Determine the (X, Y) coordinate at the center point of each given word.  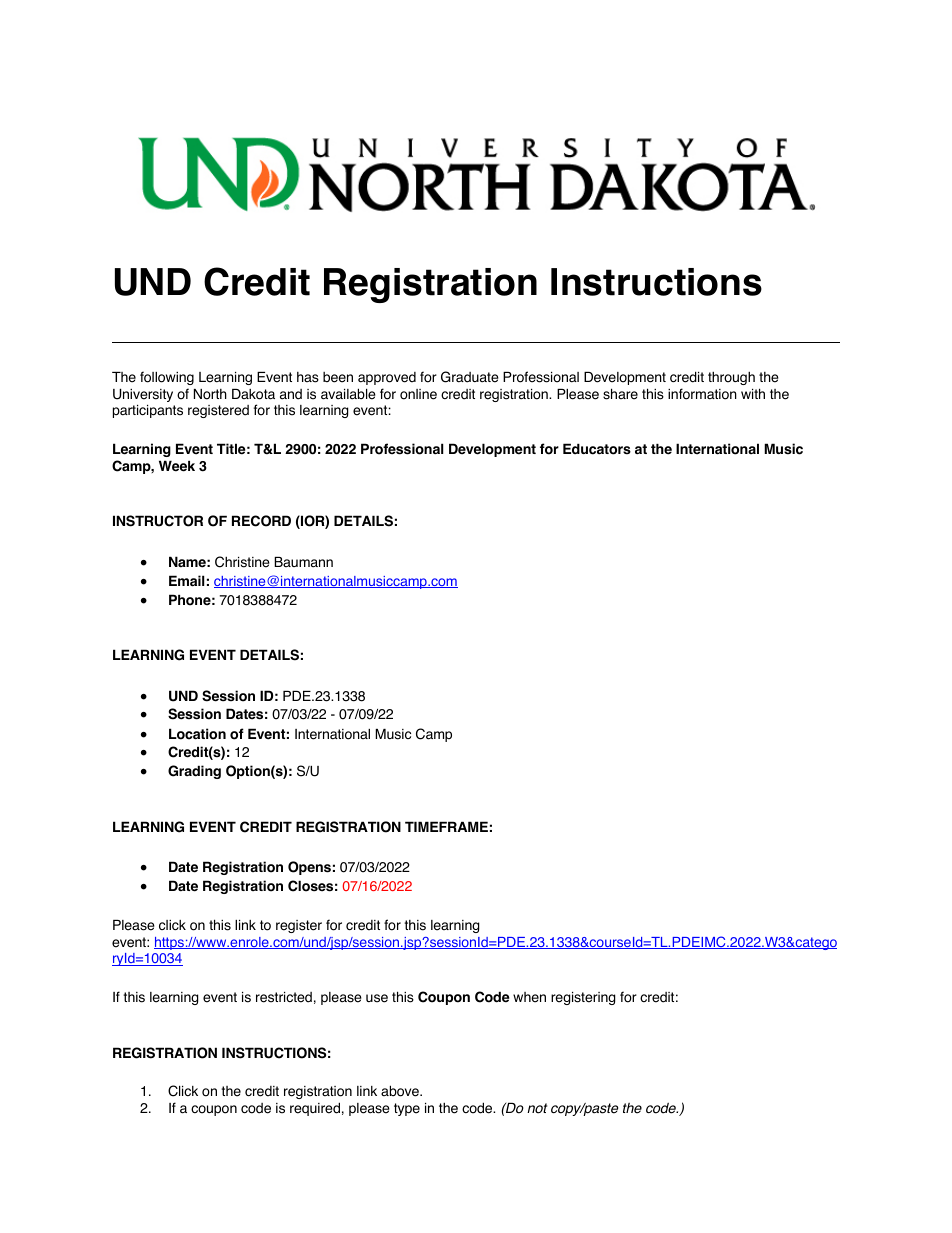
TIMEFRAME (446, 826)
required (315, 1109)
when (529, 997)
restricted (284, 997)
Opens (309, 868)
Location (197, 734)
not (537, 1108)
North (210, 394)
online (418, 394)
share (620, 394)
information (702, 394)
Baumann (303, 562)
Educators (597, 449)
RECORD (261, 521)
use (377, 998)
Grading (194, 772)
